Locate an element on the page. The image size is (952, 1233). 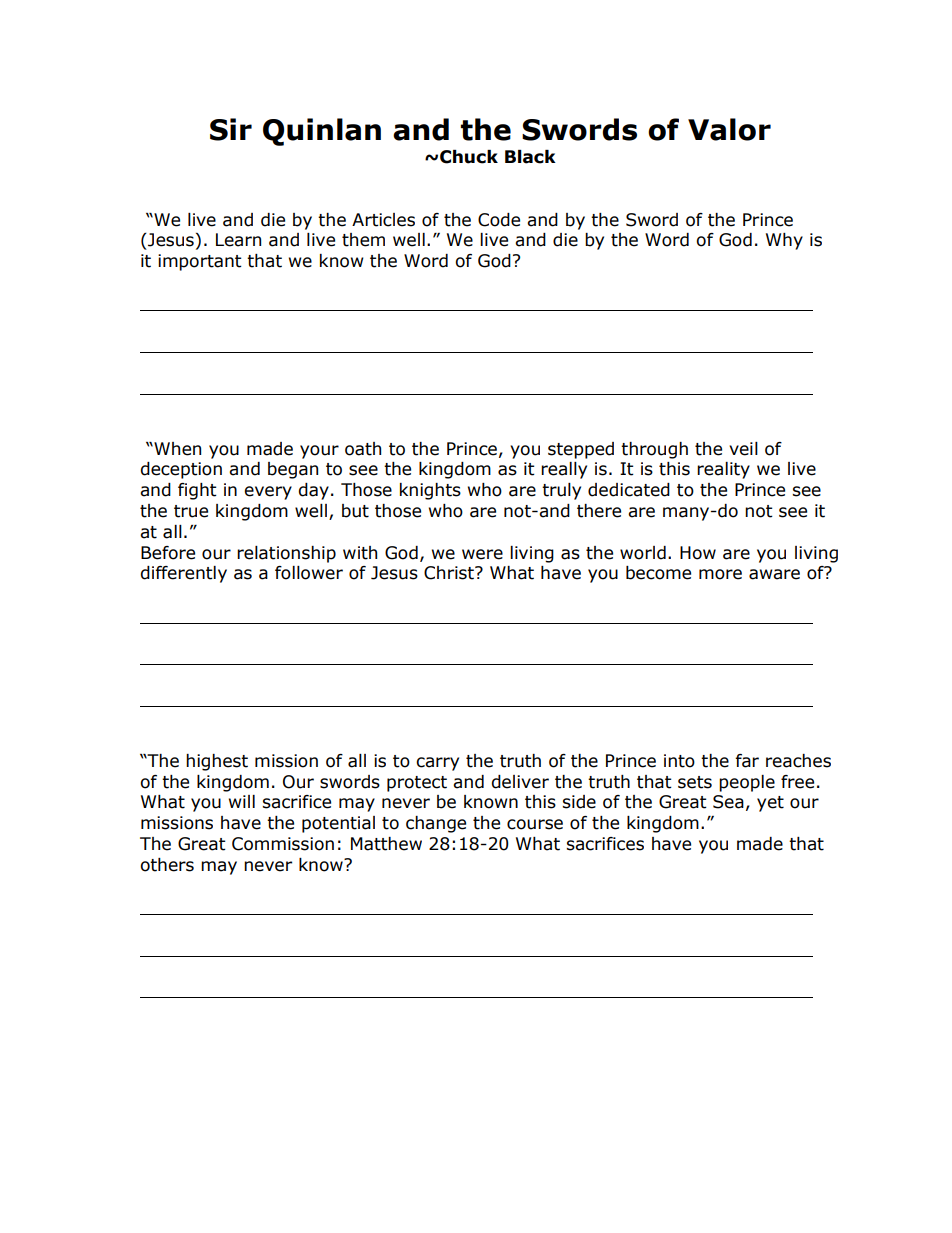
Sir is located at coordinates (231, 129).
